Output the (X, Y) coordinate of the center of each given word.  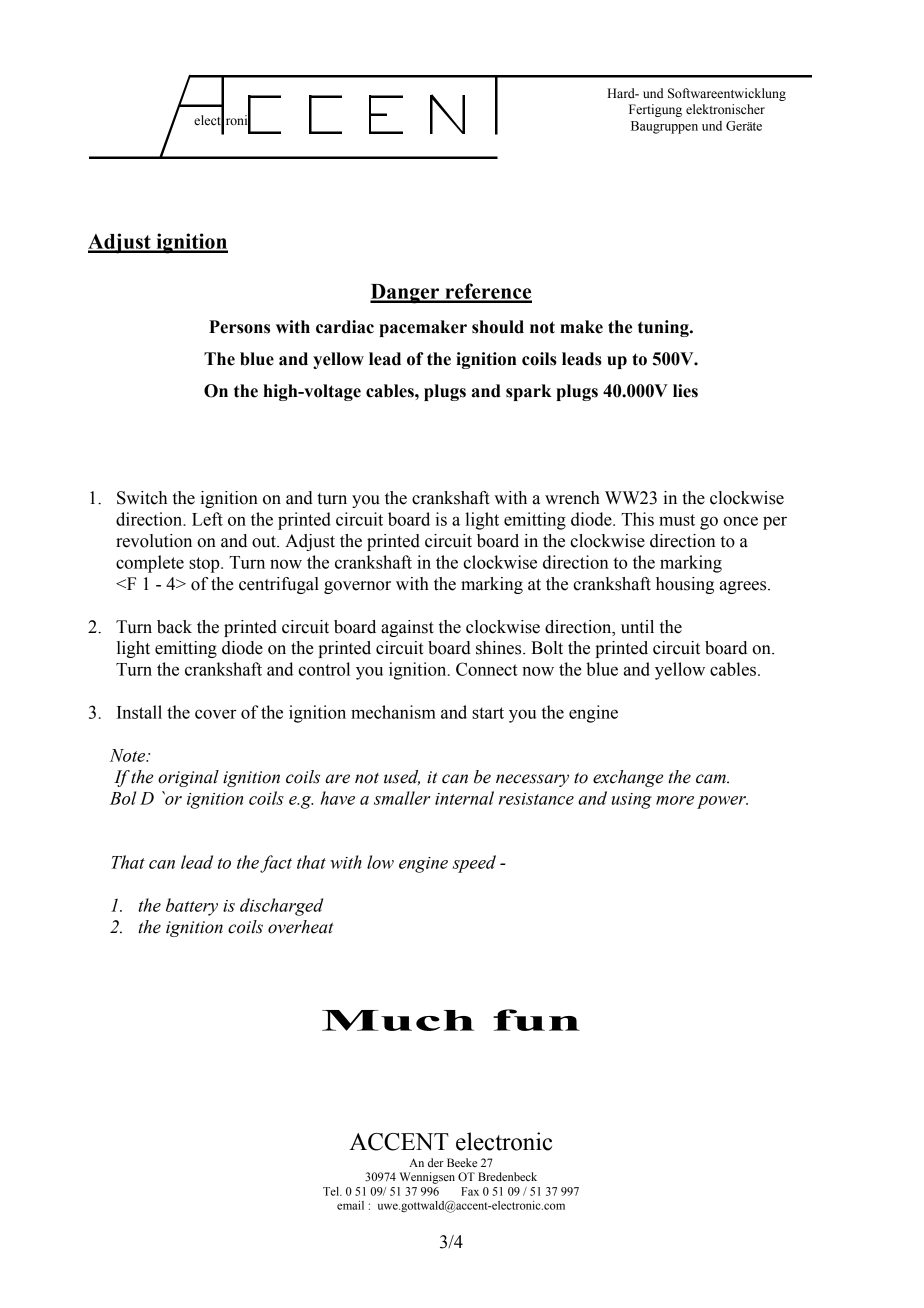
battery (192, 907)
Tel (332, 1191)
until (637, 627)
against (407, 628)
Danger (406, 294)
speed (474, 864)
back (174, 627)
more (675, 800)
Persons (239, 327)
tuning (664, 328)
